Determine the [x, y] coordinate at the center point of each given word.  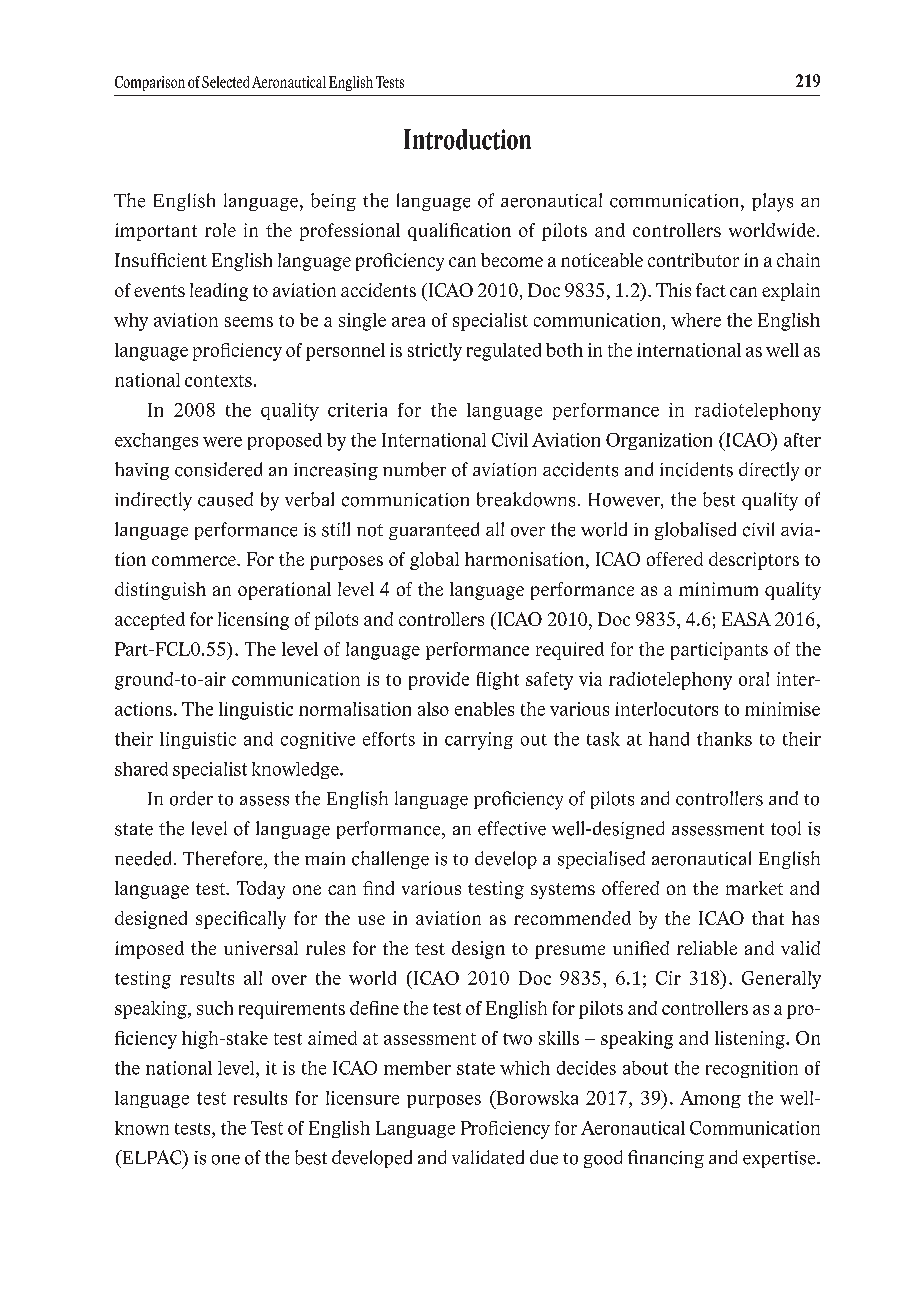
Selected [225, 82]
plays [772, 202]
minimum [718, 589]
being [333, 202]
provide [439, 681]
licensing [253, 621]
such [215, 1008]
